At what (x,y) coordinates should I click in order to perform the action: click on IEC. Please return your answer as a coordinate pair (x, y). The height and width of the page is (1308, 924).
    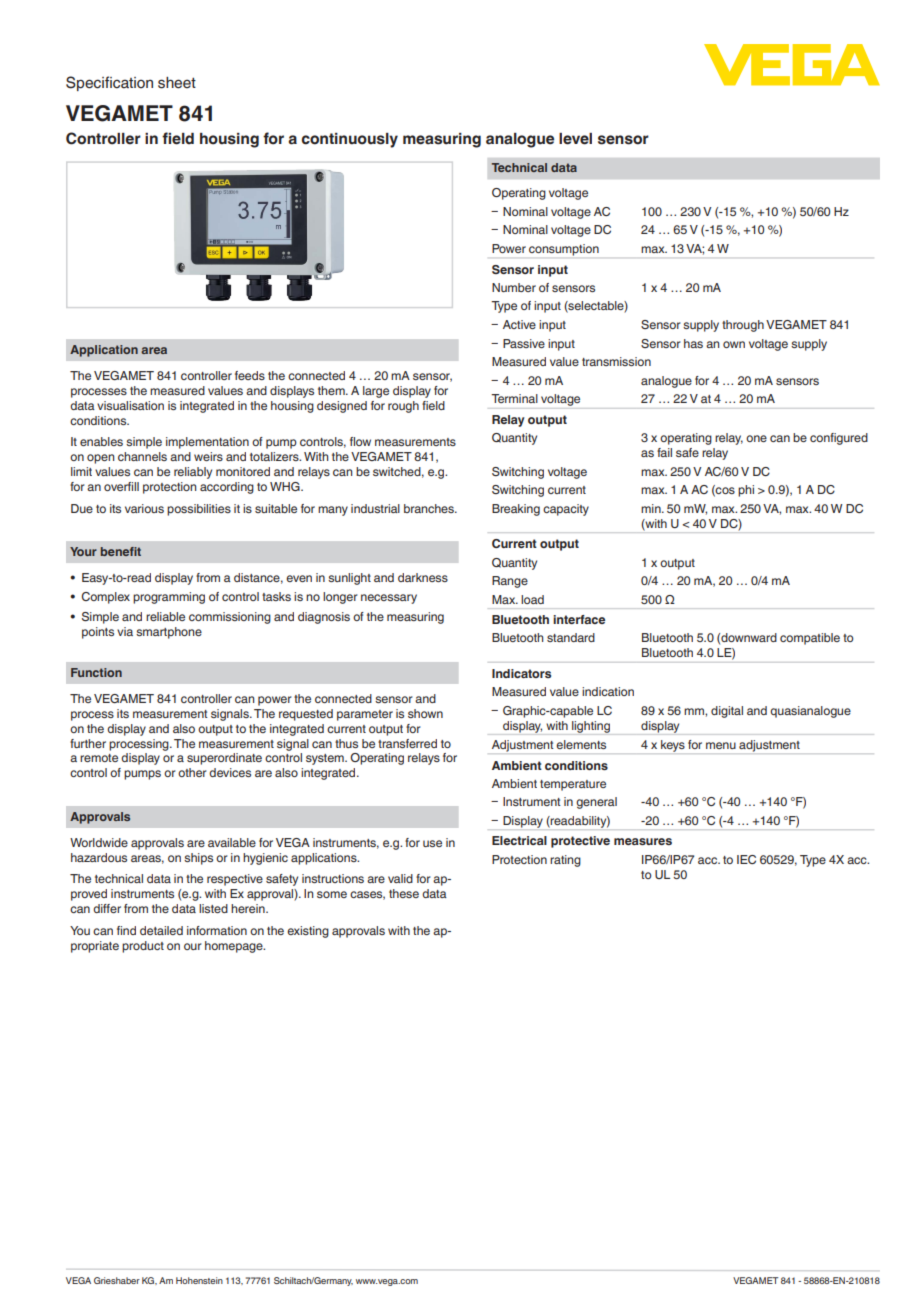
    Looking at the image, I should click on (746, 859).
